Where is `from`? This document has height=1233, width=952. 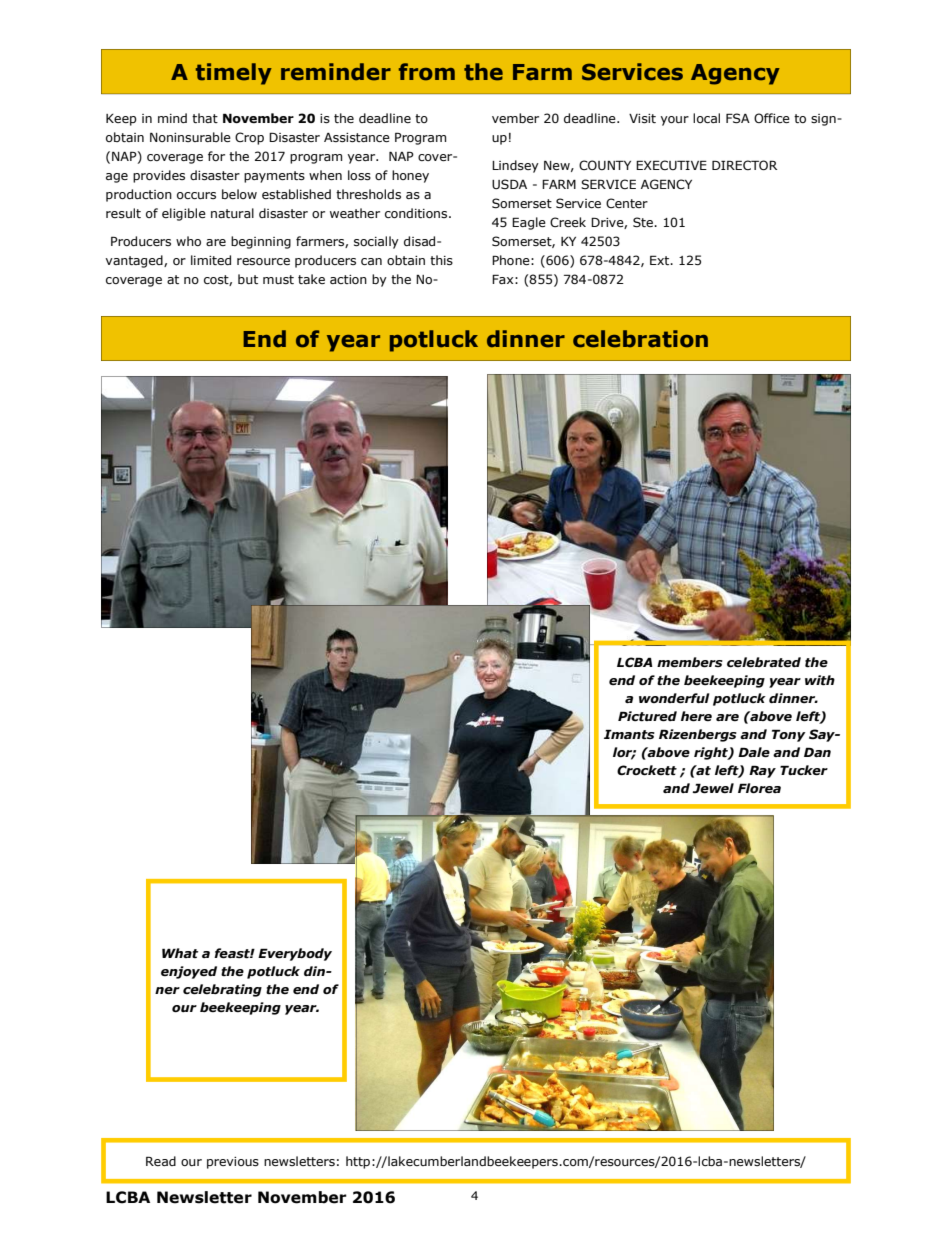
from is located at coordinates (427, 72).
